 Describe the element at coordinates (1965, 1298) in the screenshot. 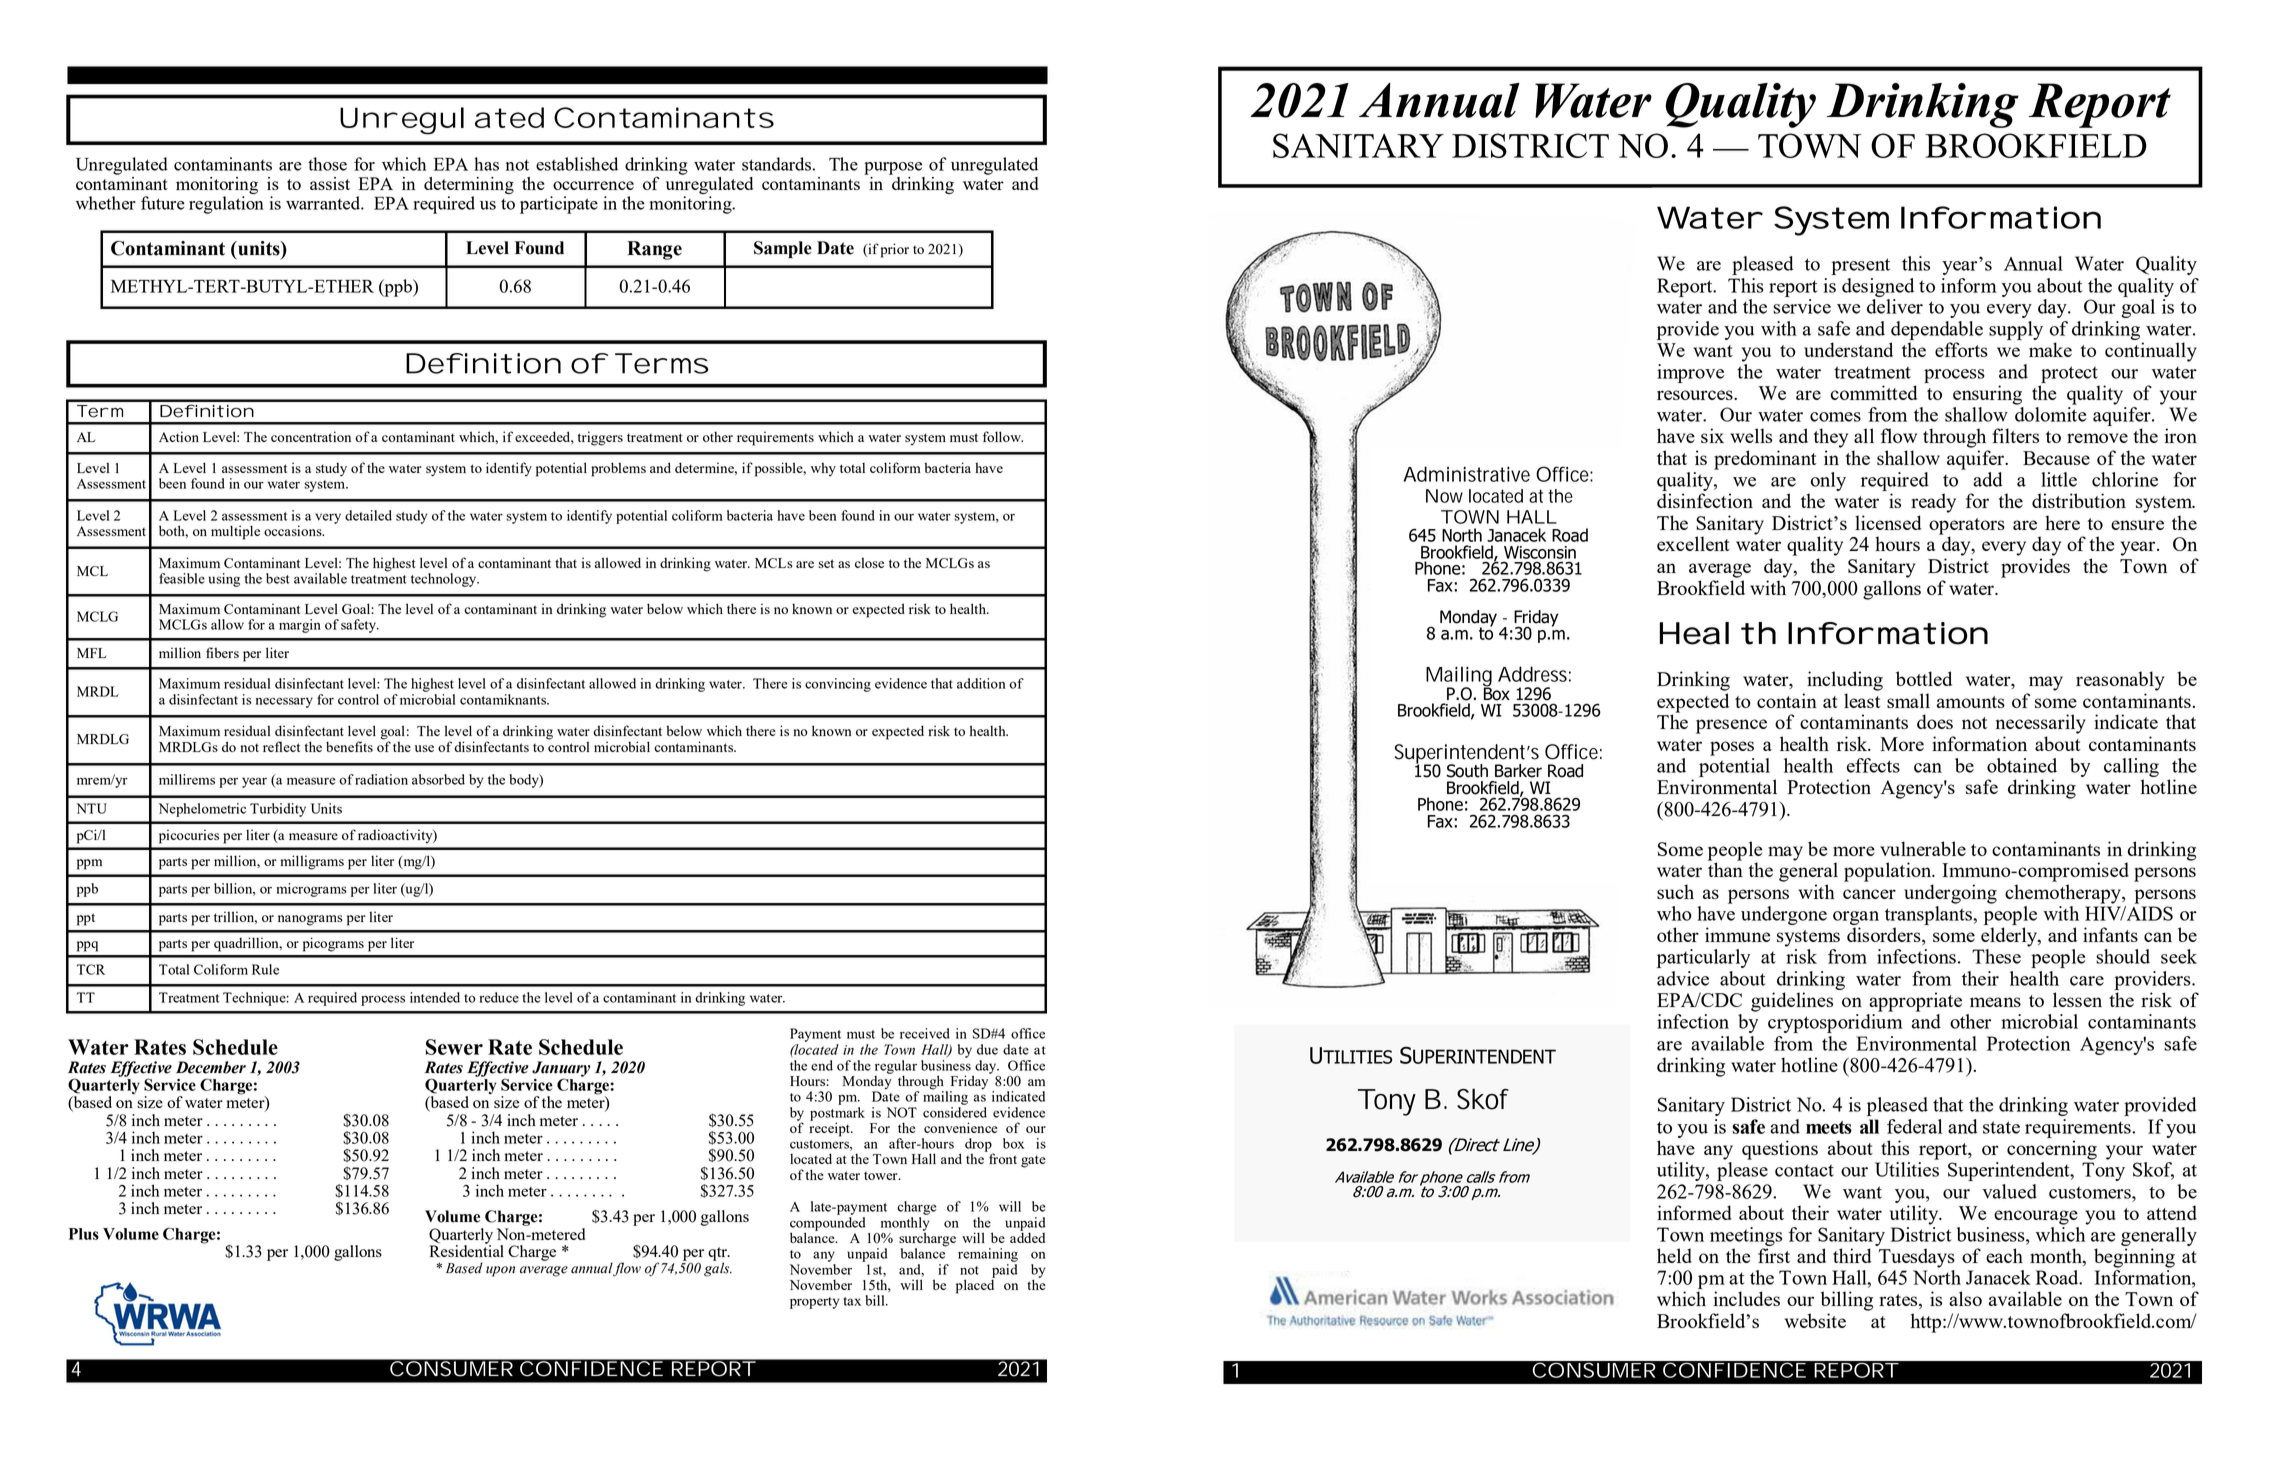

I see `also` at that location.
